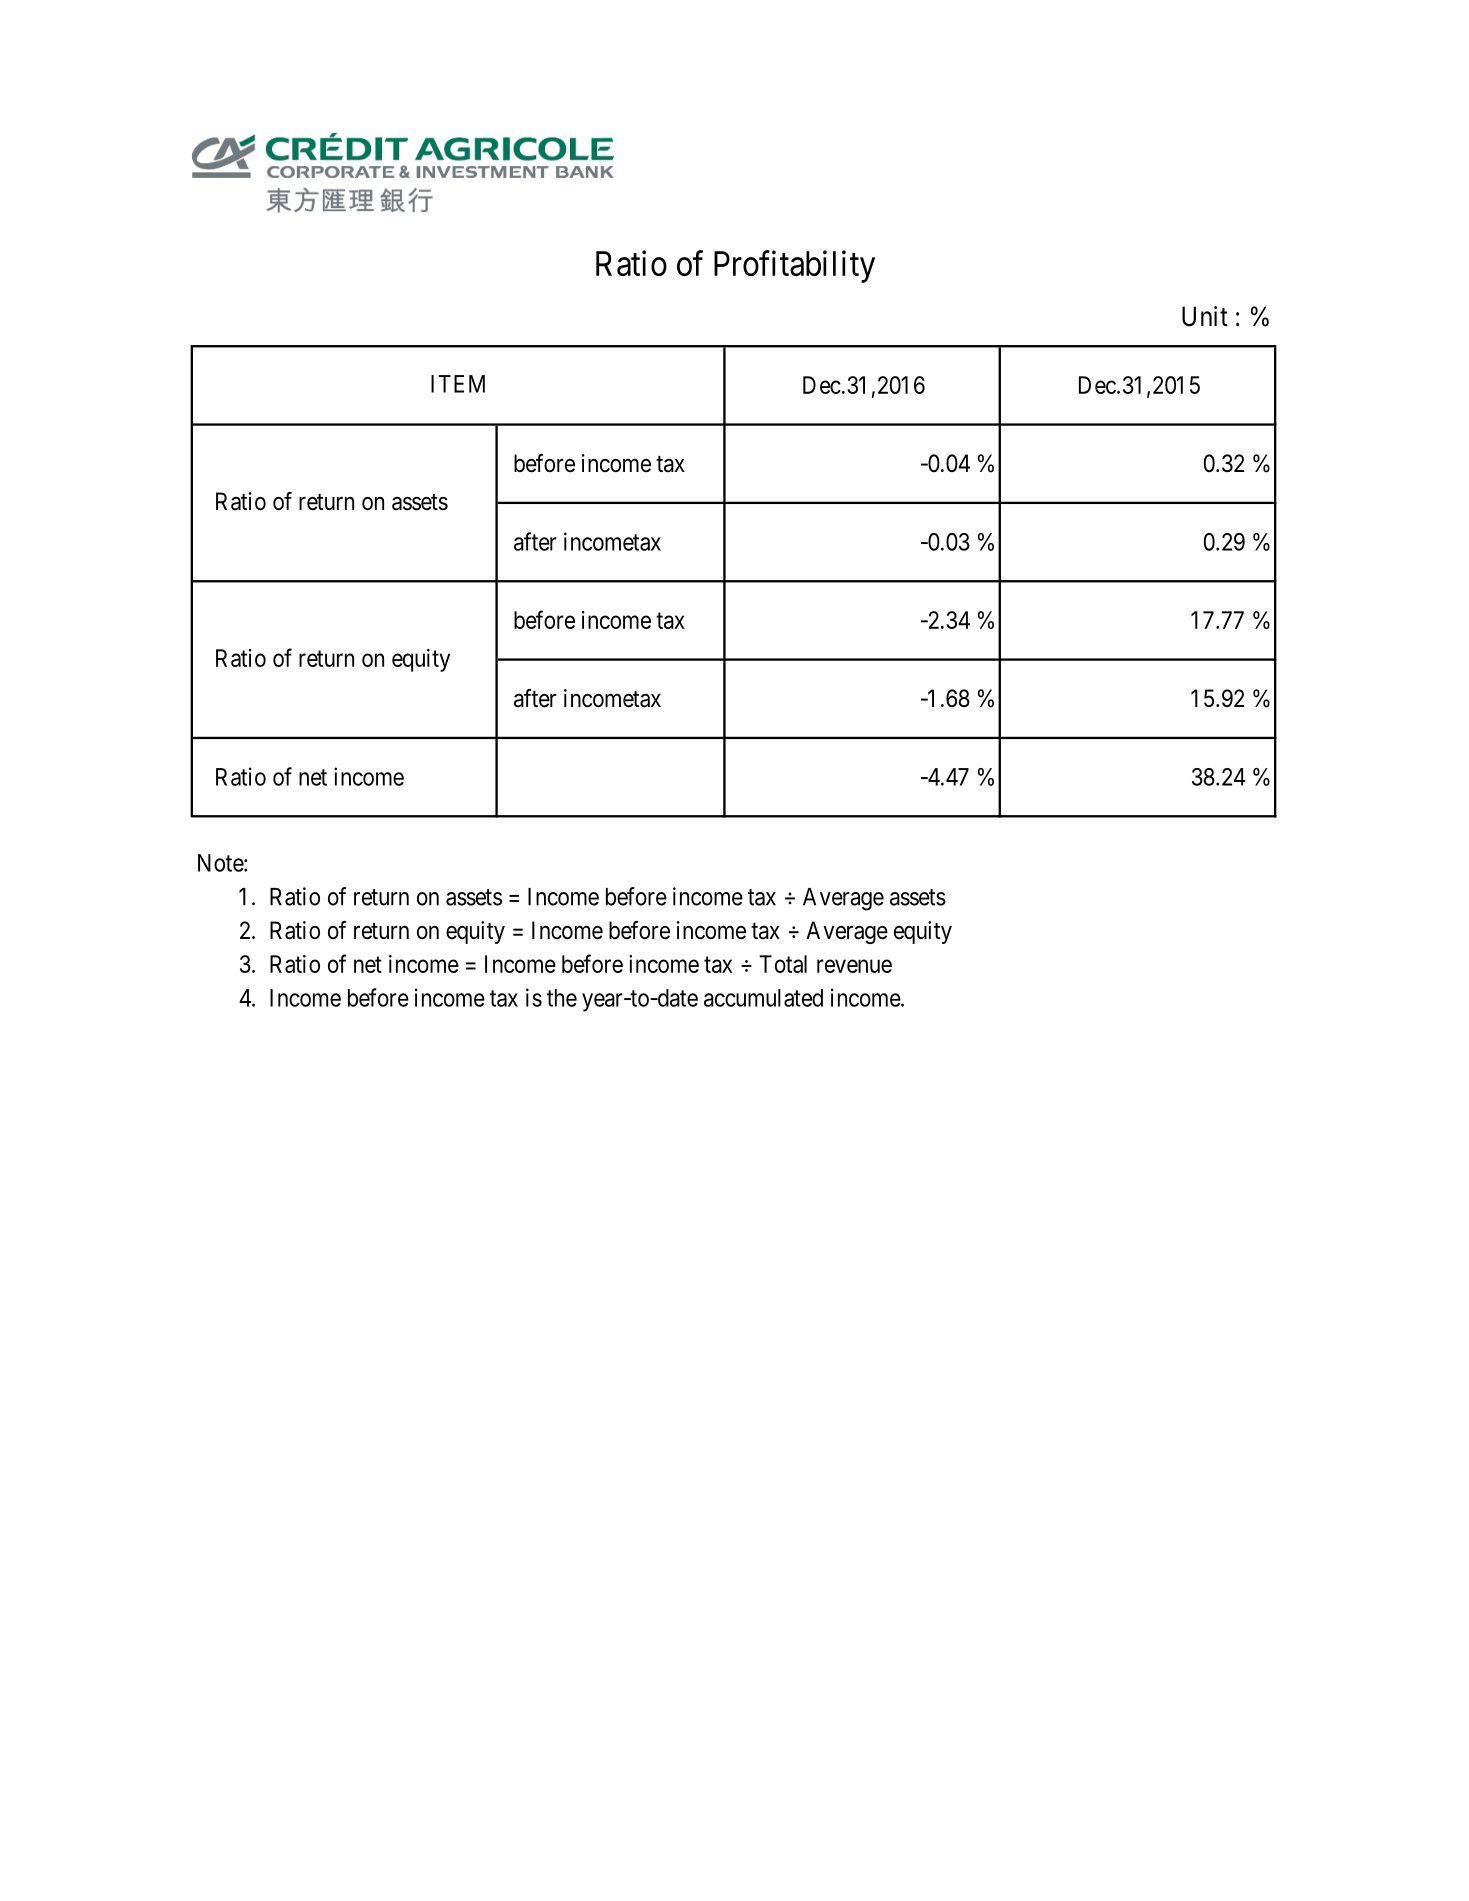 The height and width of the page is (1901, 1469). Describe the element at coordinates (794, 266) in the page. I see `Profitability` at that location.
